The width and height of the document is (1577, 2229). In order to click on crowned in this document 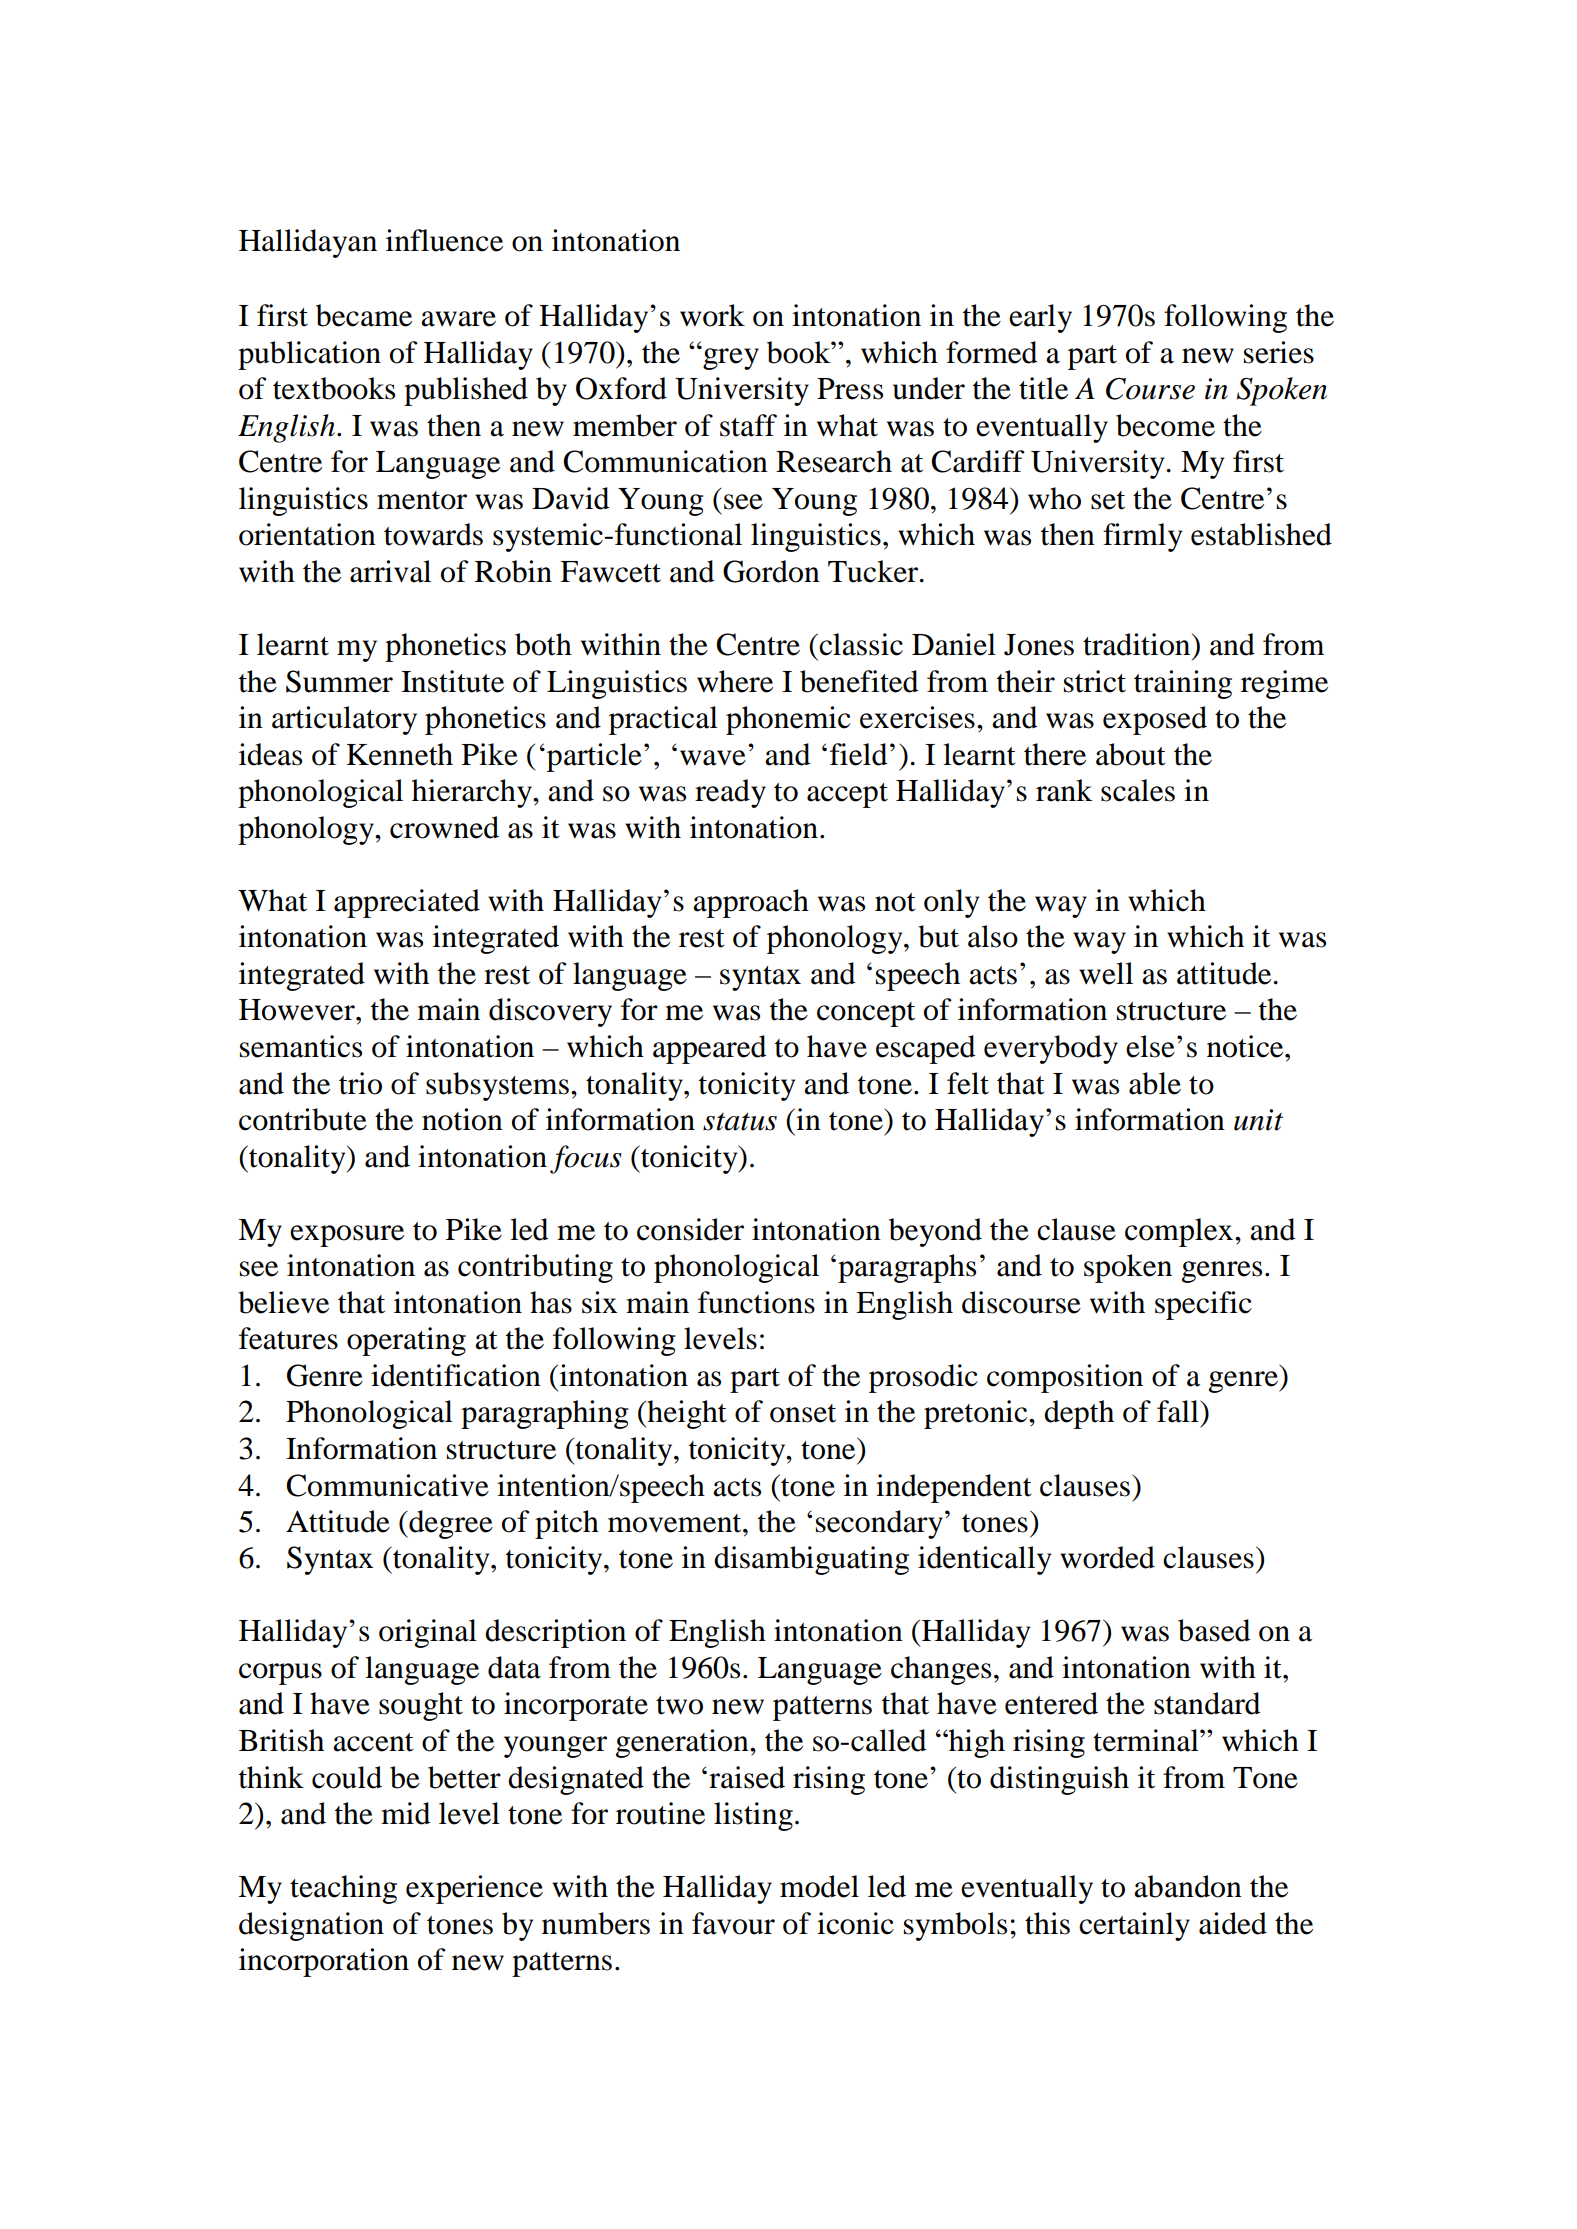, I will do `click(444, 827)`.
